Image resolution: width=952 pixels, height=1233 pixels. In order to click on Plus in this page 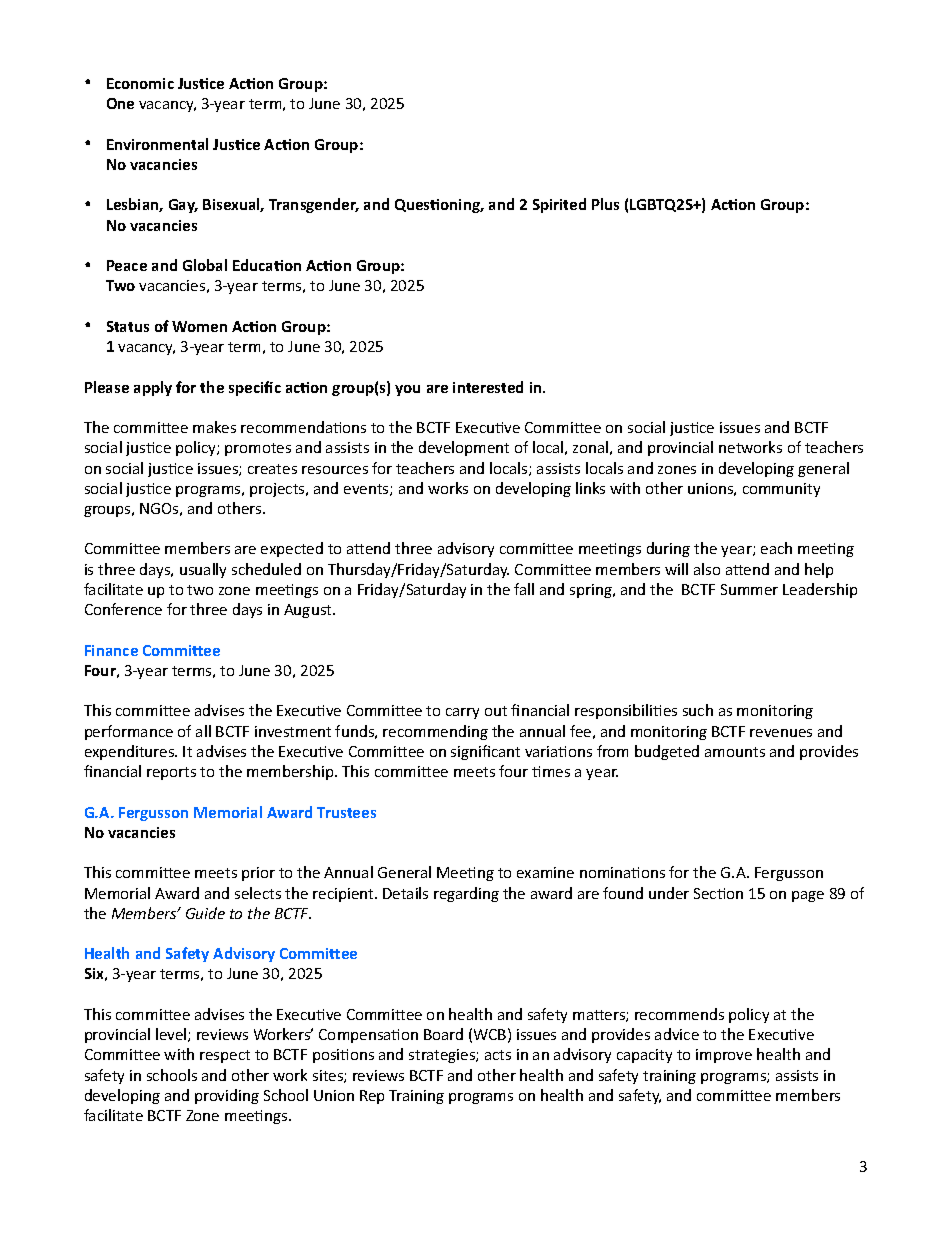, I will do `click(605, 204)`.
